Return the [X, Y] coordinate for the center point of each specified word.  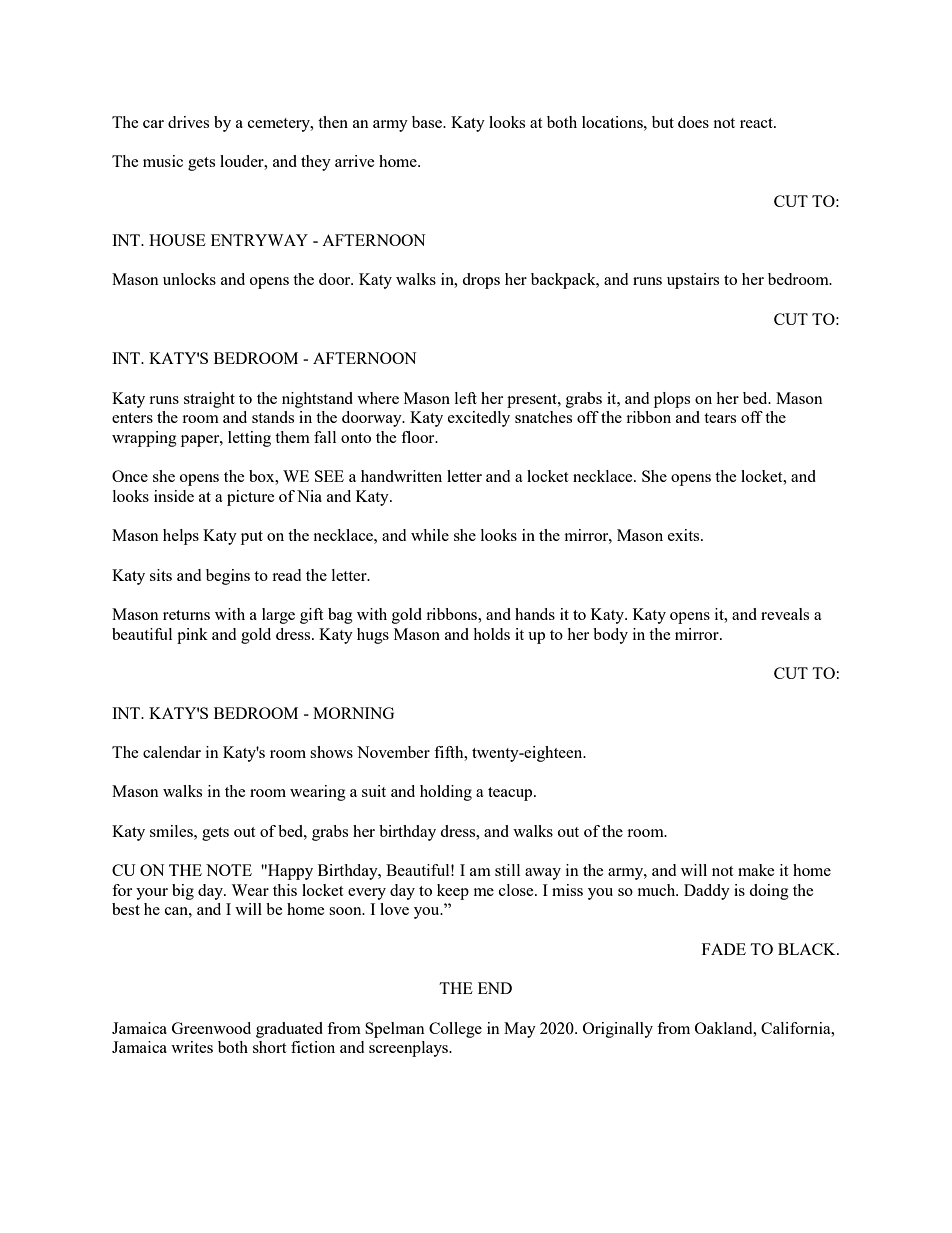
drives [188, 122]
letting [249, 439]
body [610, 636]
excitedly [479, 419]
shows [331, 752]
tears [720, 418]
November [393, 752]
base [428, 122]
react [757, 123]
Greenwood [211, 1028]
